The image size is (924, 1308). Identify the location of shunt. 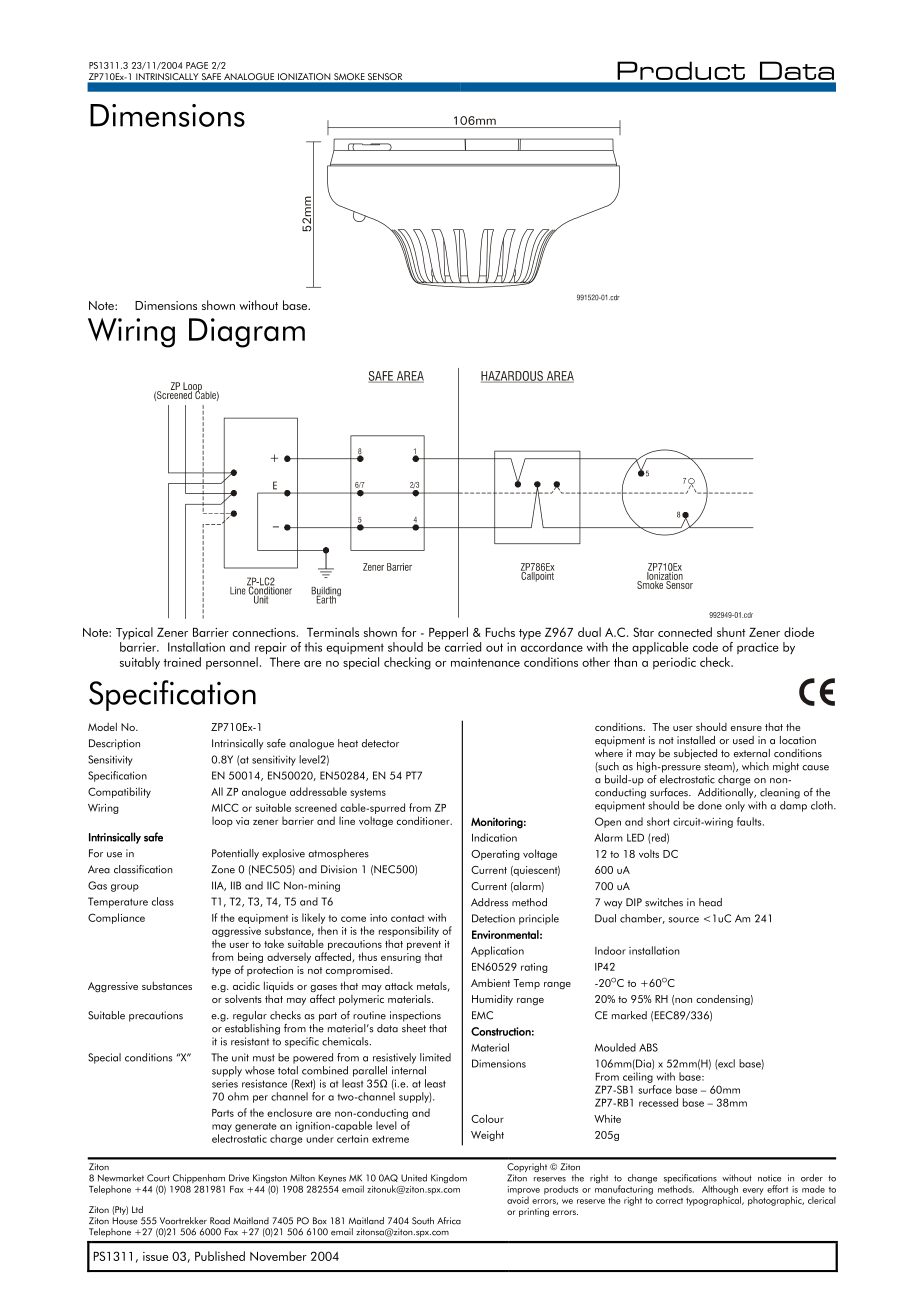
(731, 632).
